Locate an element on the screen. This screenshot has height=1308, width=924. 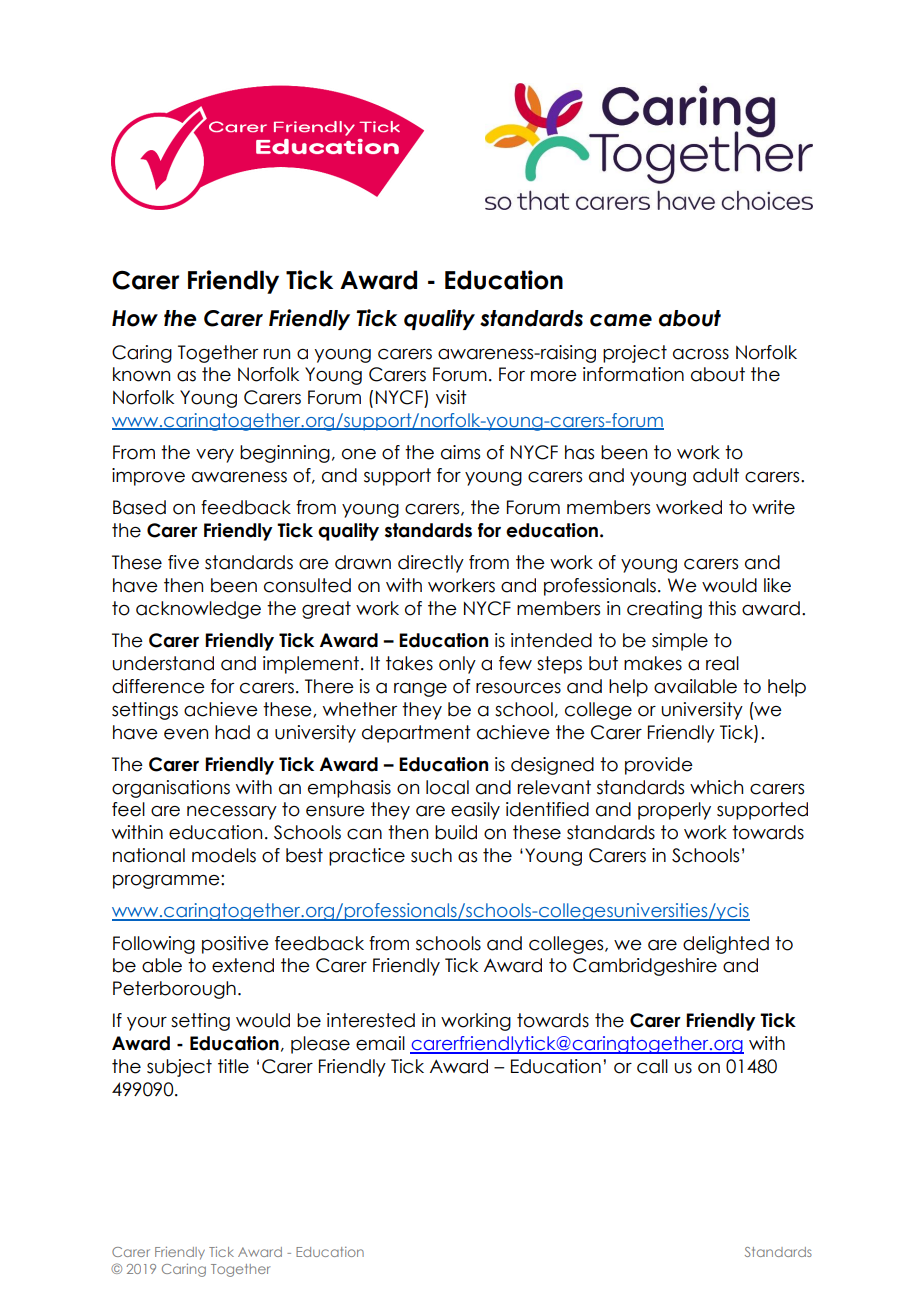
visit is located at coordinates (451, 397).
